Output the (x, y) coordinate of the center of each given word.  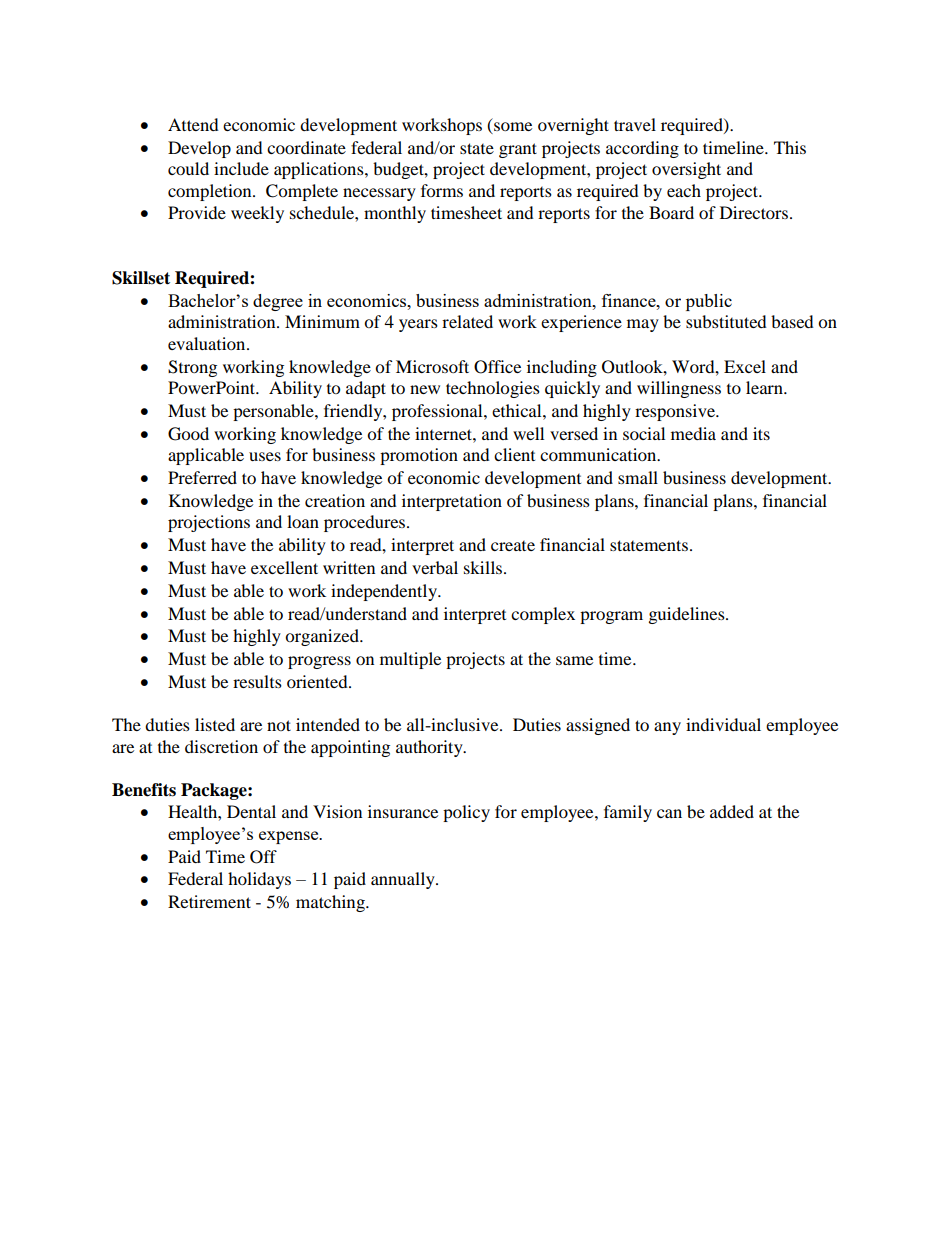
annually (404, 880)
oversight (686, 170)
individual (723, 724)
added (732, 811)
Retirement (209, 901)
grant (518, 150)
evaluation (208, 343)
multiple (410, 660)
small (638, 477)
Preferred (202, 477)
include (241, 168)
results (257, 681)
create (513, 546)
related (467, 321)
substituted (726, 321)
